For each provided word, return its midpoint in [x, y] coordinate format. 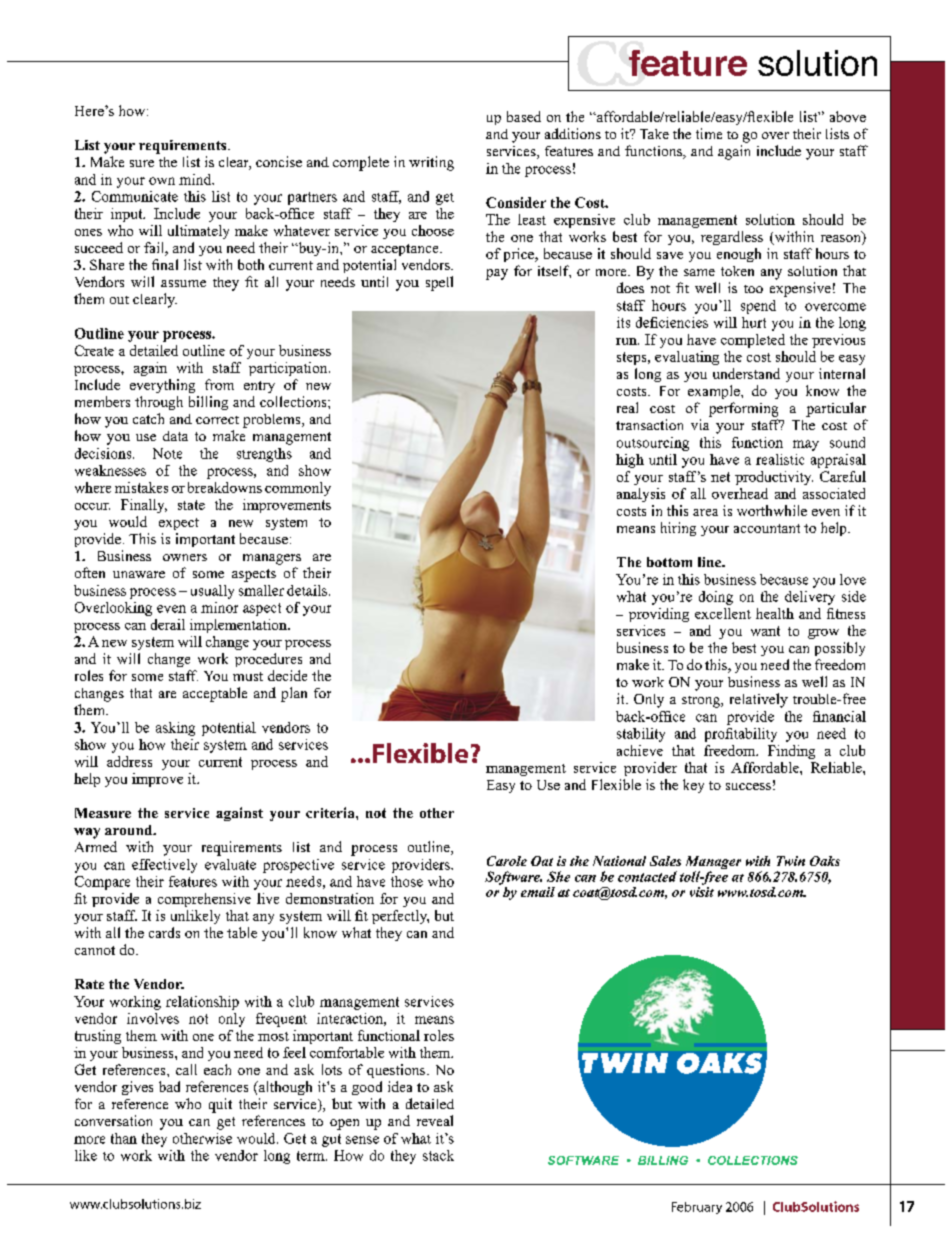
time [709, 133]
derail [168, 624]
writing [431, 163]
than [124, 1138]
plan [294, 694]
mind [196, 179]
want [765, 631]
